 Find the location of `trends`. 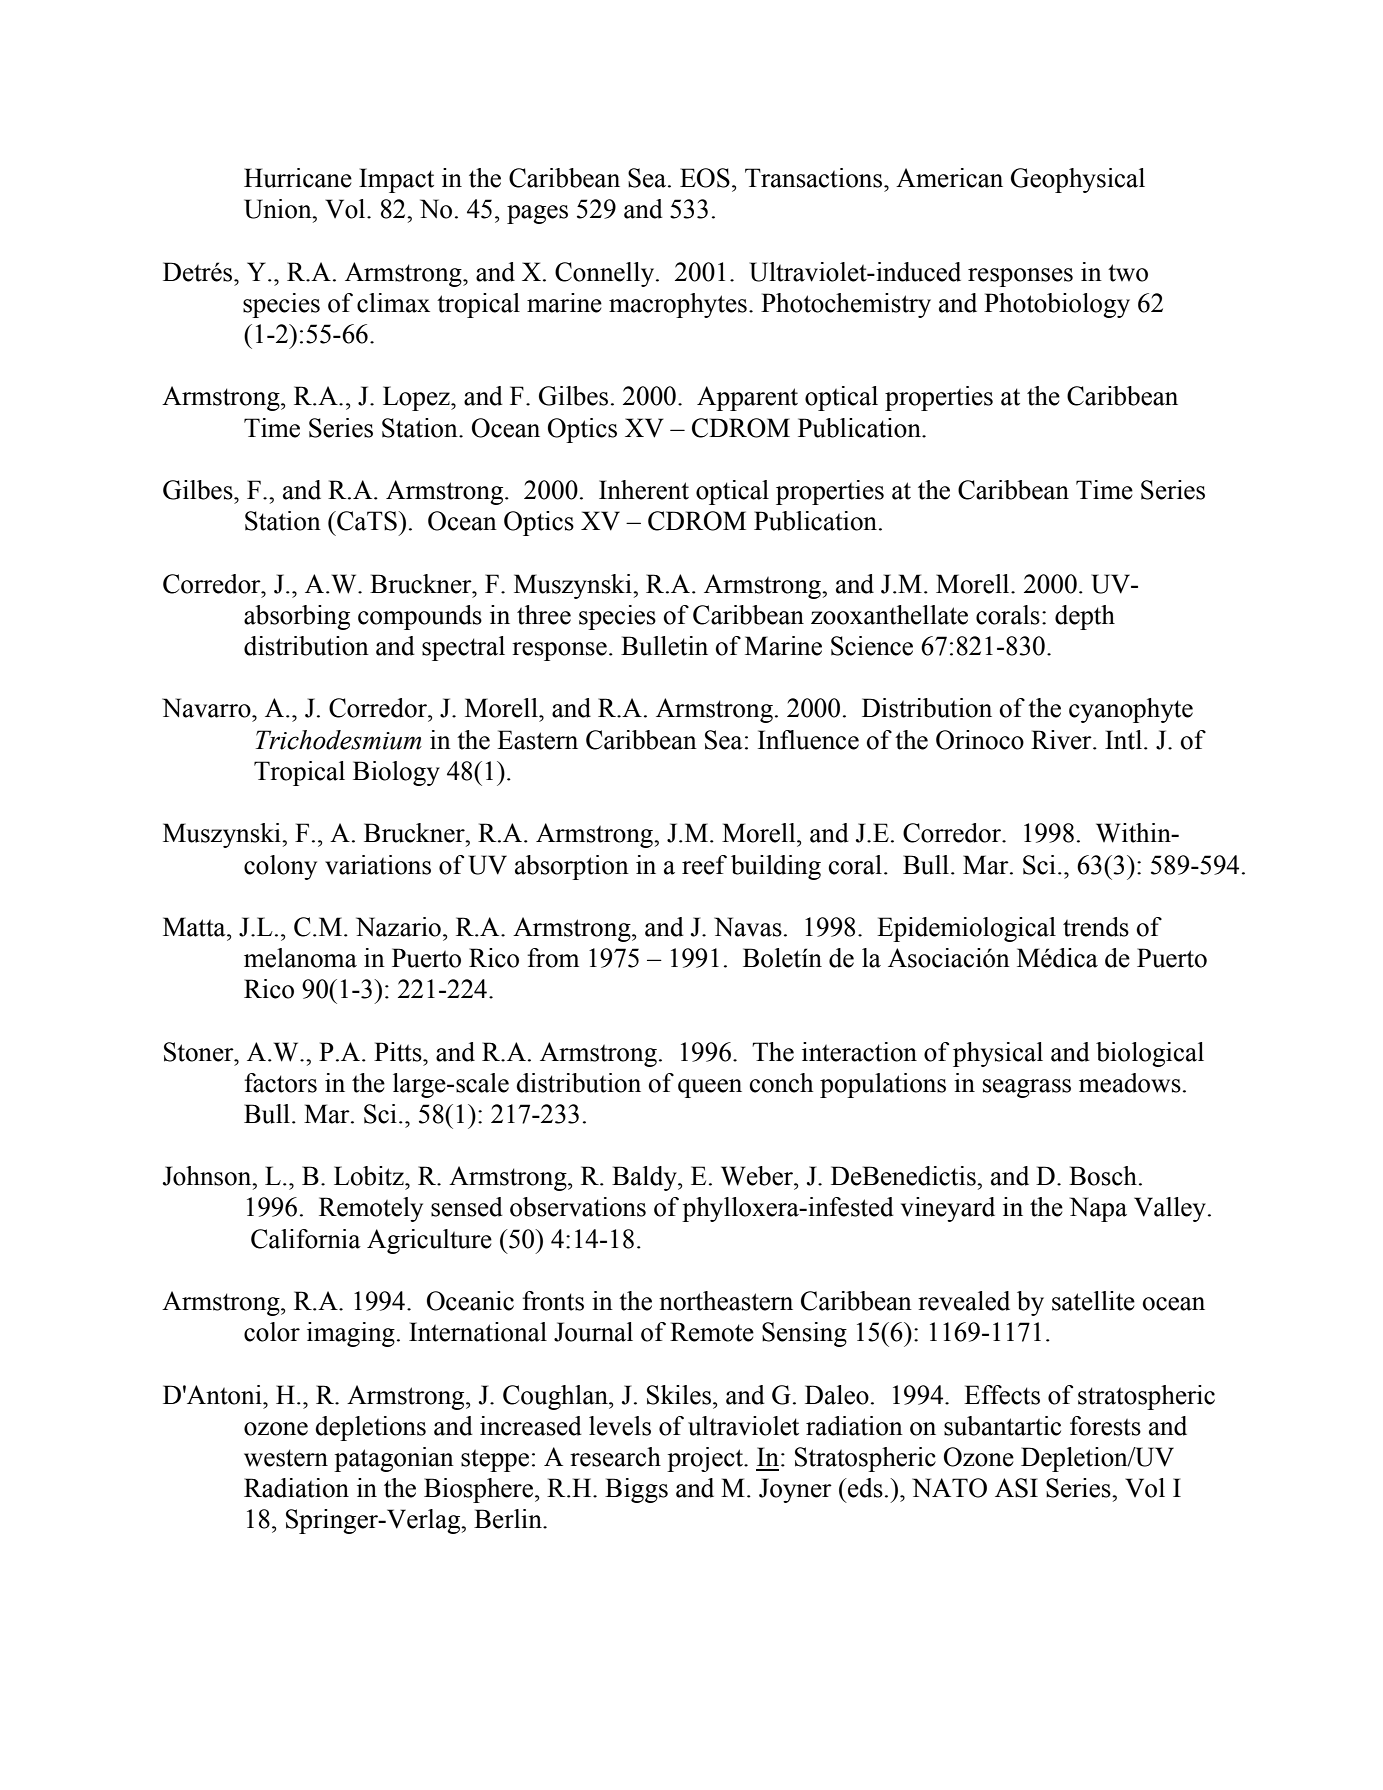

trends is located at coordinates (1096, 927).
